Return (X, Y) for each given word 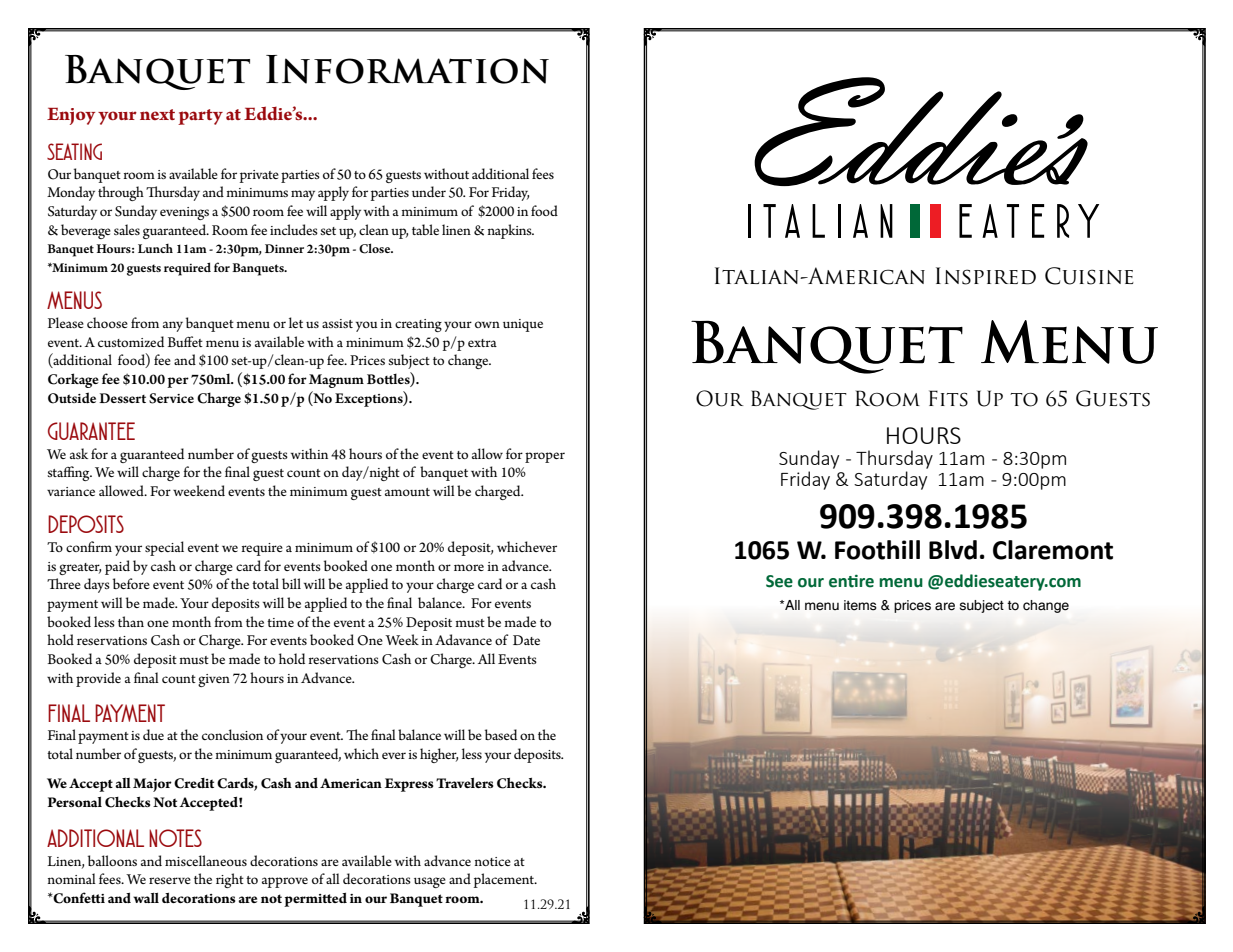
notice (493, 861)
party (200, 117)
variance (71, 491)
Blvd (953, 550)
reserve (170, 880)
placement (505, 880)
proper (545, 457)
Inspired (986, 276)
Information (407, 69)
